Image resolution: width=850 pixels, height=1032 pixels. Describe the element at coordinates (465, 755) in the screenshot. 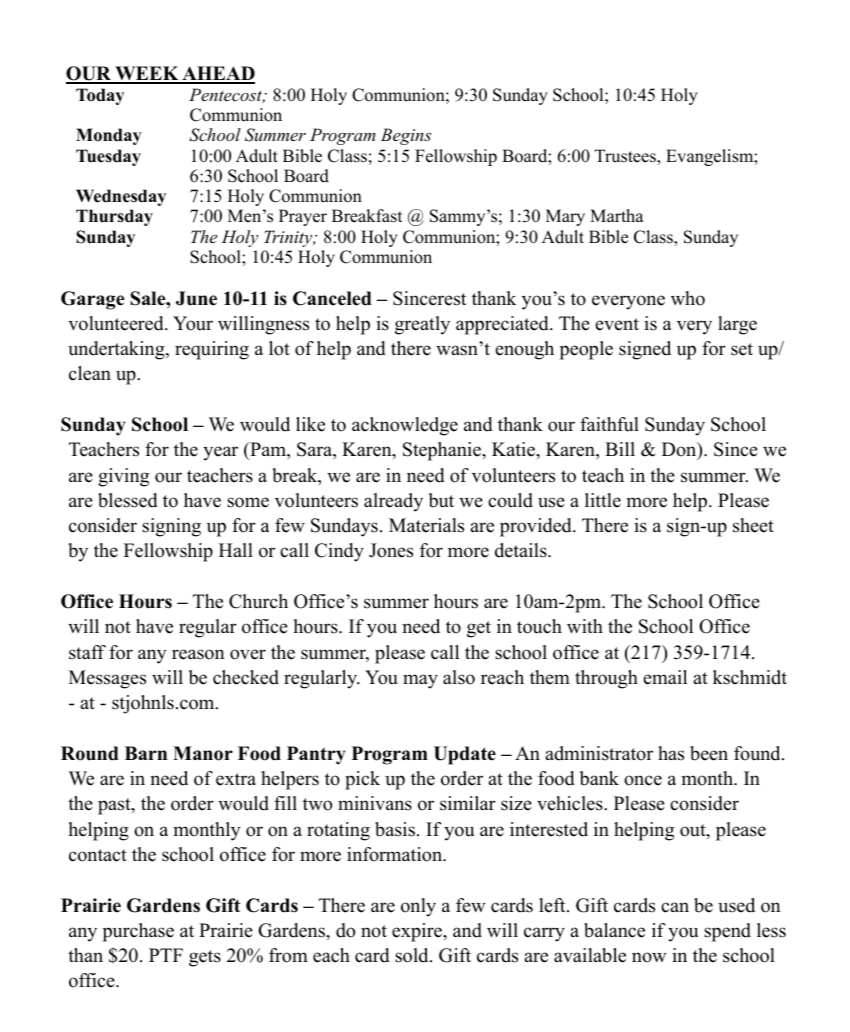

I see `Update` at that location.
